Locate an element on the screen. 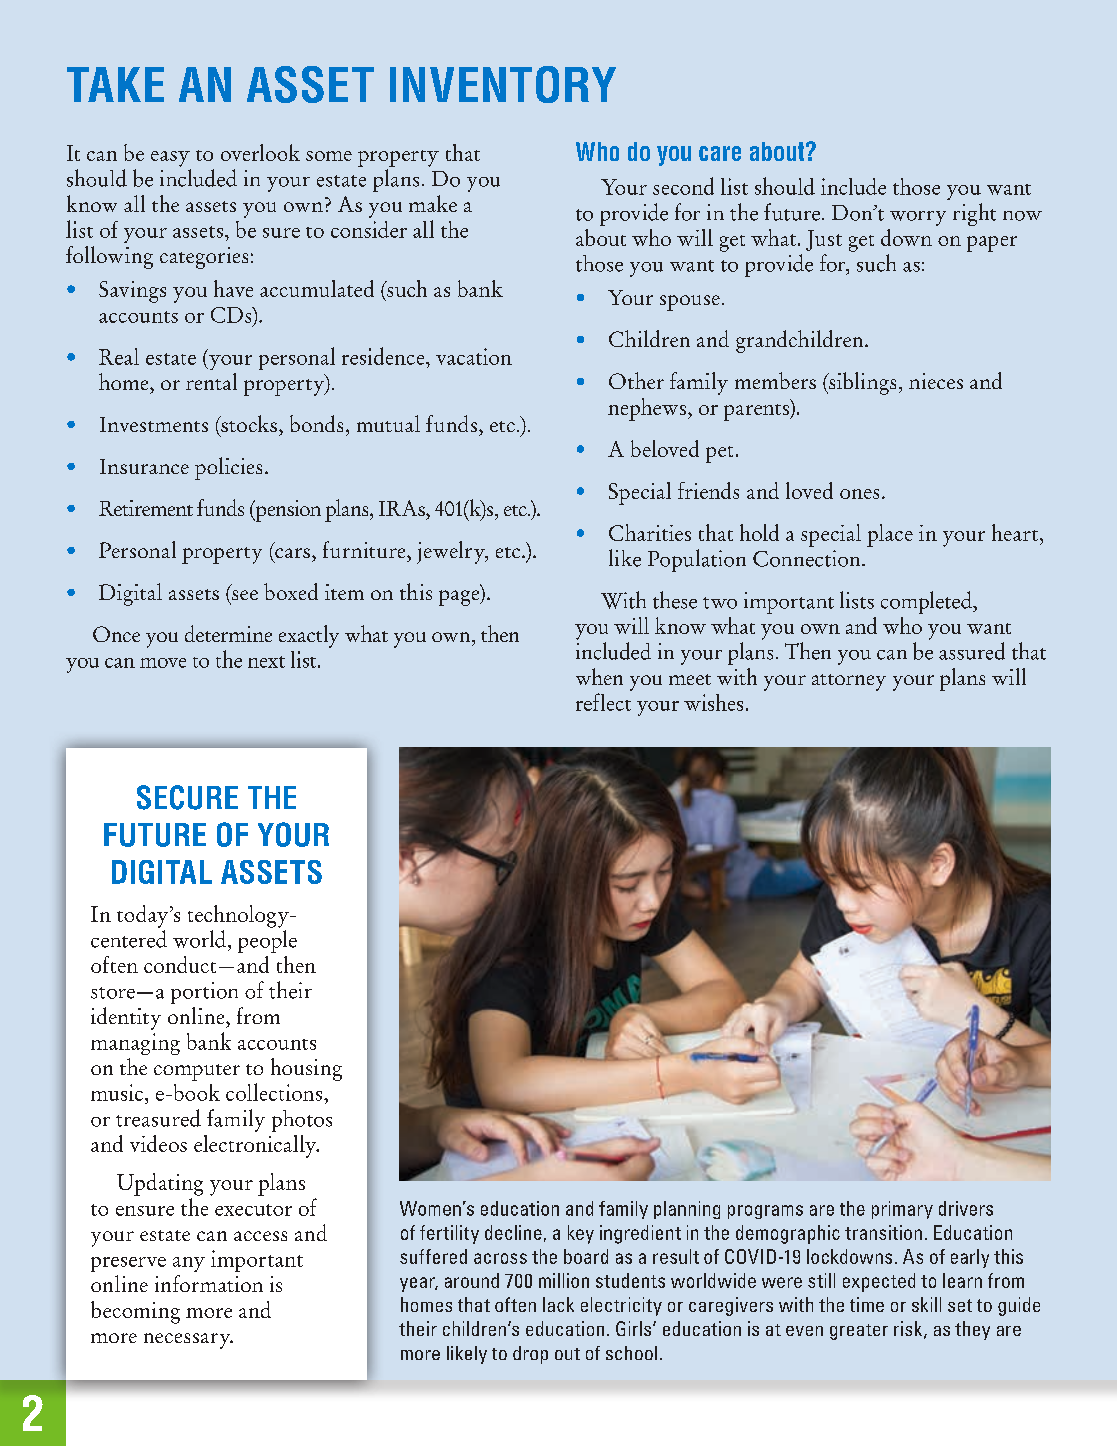 This screenshot has height=1446, width=1117. lack is located at coordinates (558, 1304).
